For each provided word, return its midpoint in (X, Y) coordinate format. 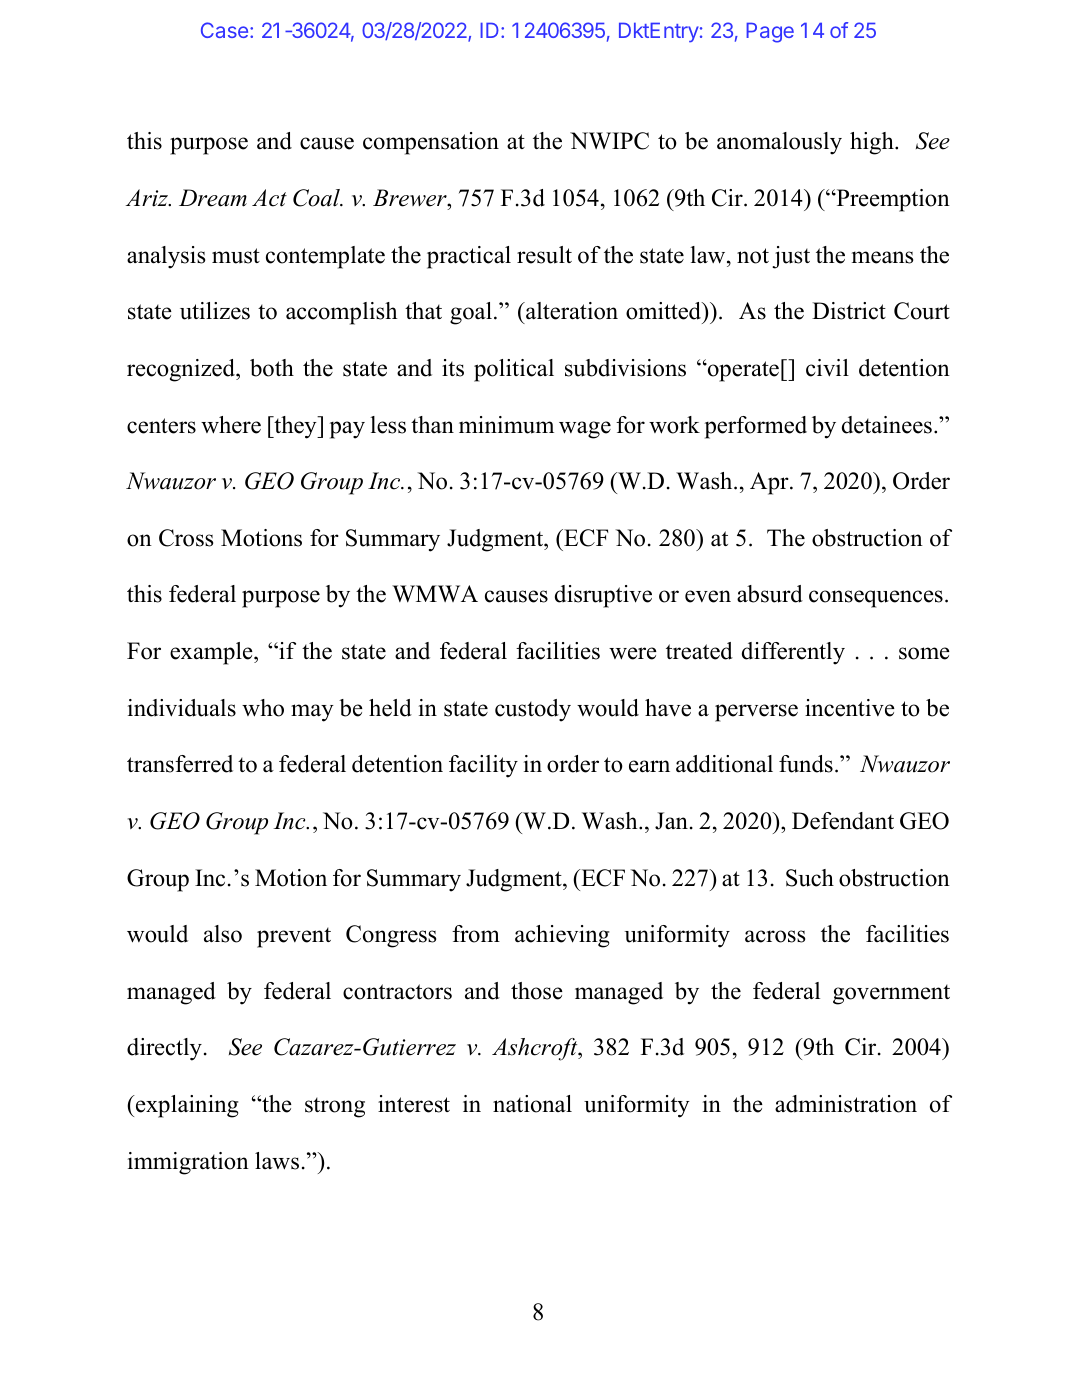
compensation (431, 143)
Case (224, 30)
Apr (770, 483)
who (263, 708)
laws (277, 1161)
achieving (562, 936)
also (223, 934)
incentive (850, 708)
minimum (506, 425)
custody (533, 710)
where (231, 425)
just (791, 257)
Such (810, 878)
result (544, 255)
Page (770, 32)
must (236, 256)
